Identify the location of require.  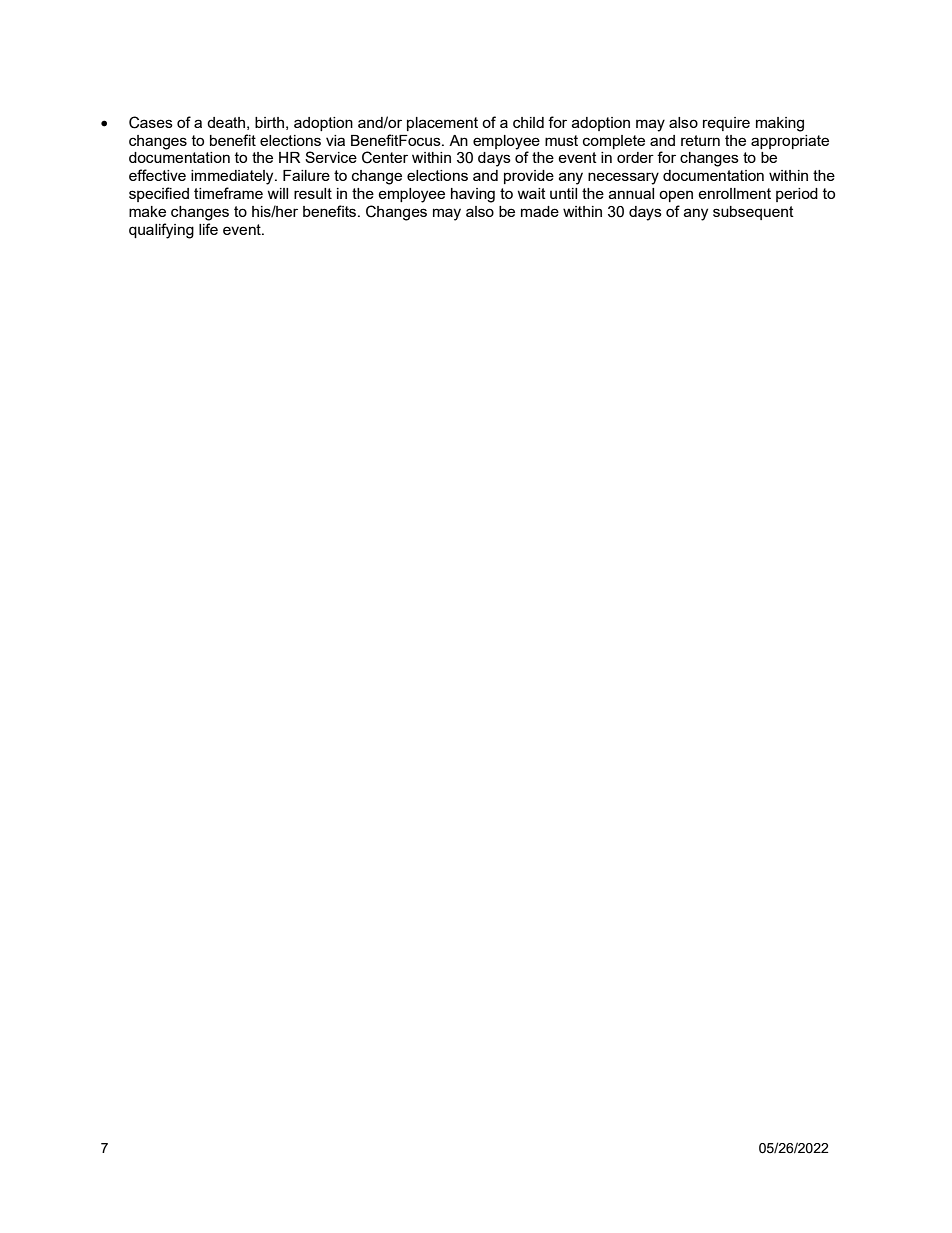
(726, 124).
